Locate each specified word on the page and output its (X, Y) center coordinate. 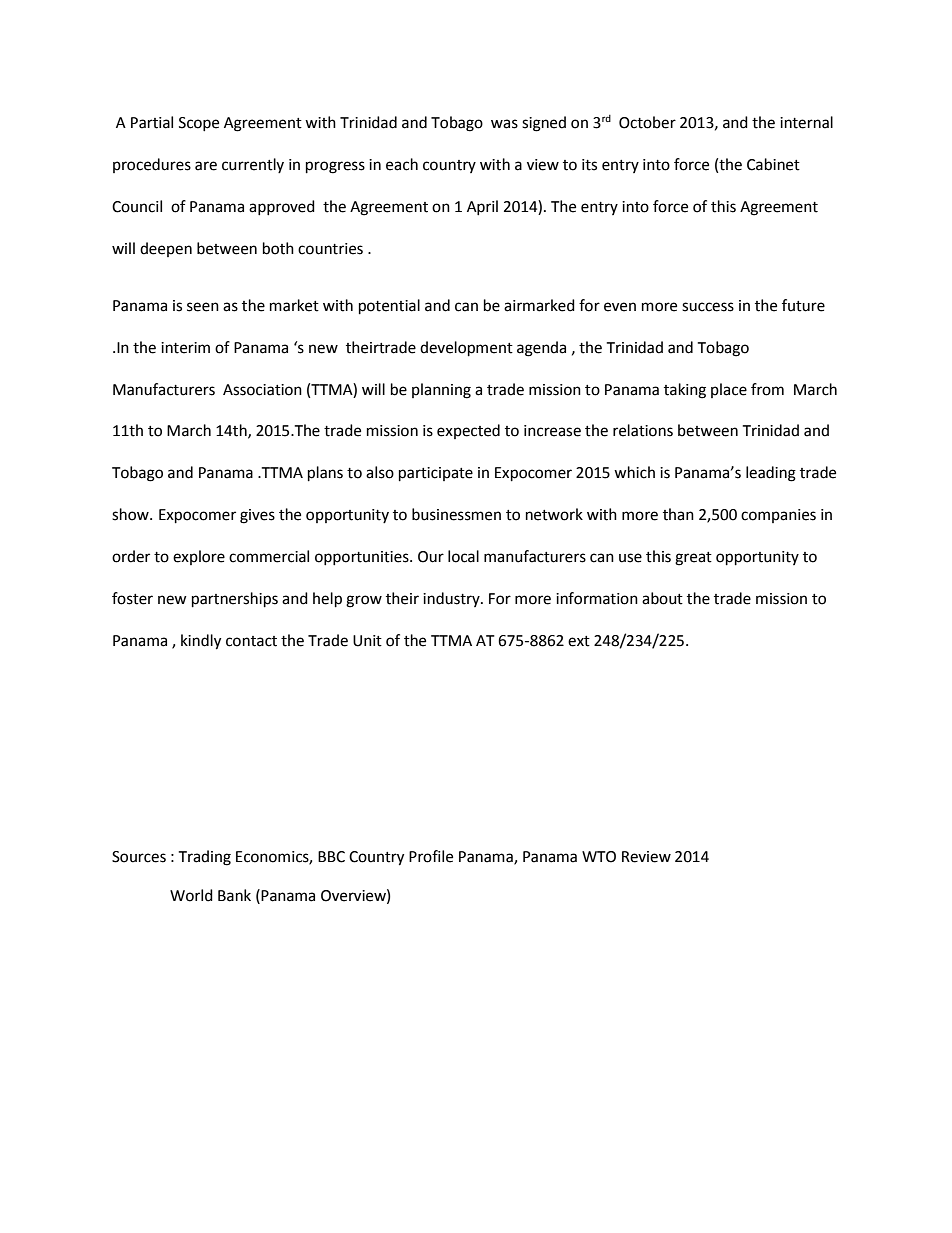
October (647, 122)
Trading (204, 858)
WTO (599, 857)
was (504, 124)
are (206, 166)
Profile (431, 856)
